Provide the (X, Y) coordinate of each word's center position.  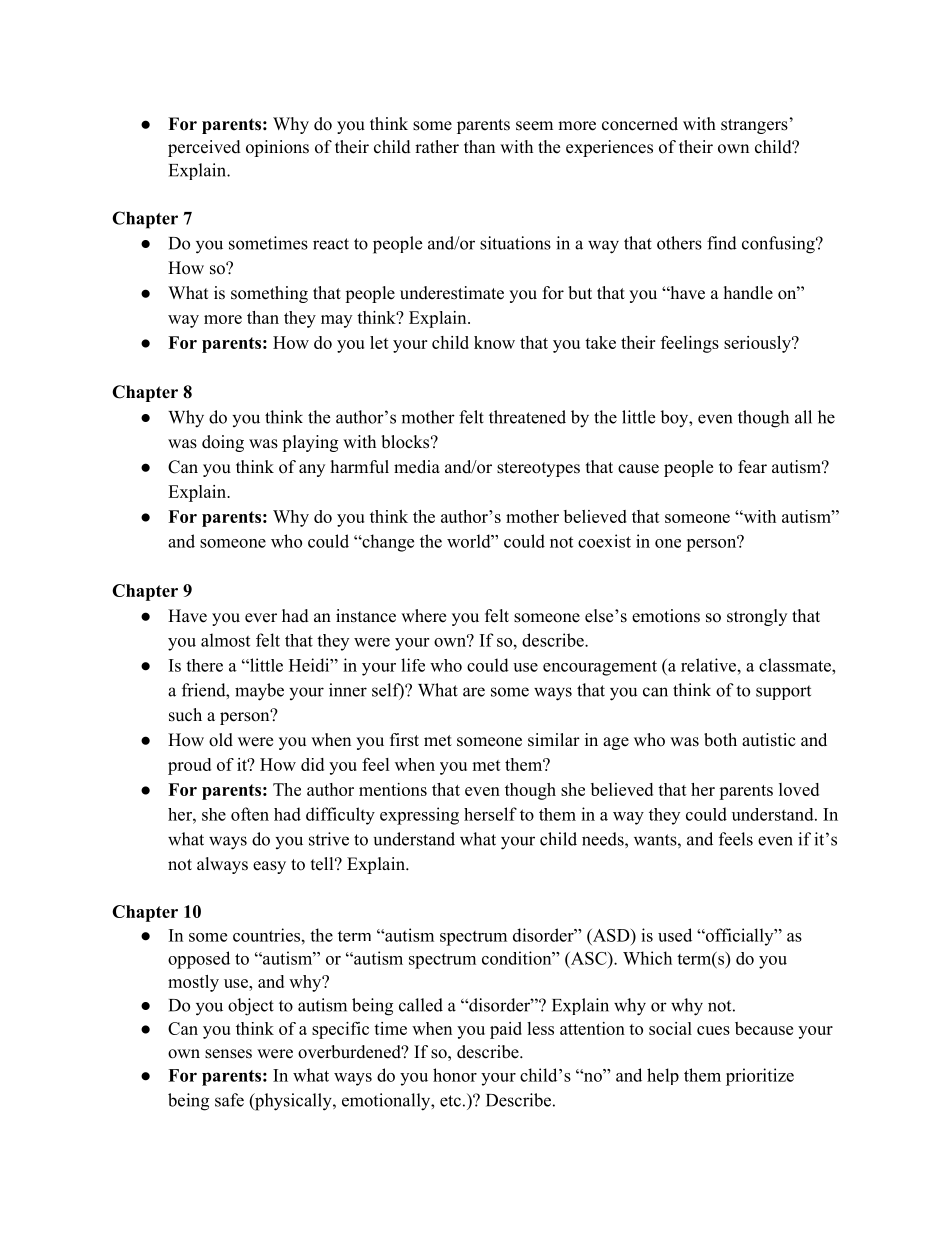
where (423, 616)
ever (261, 618)
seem (534, 126)
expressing (419, 816)
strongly (757, 617)
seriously (758, 344)
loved (799, 789)
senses (228, 1054)
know (494, 342)
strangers (754, 126)
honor (455, 1075)
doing (223, 443)
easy (269, 867)
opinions (277, 148)
